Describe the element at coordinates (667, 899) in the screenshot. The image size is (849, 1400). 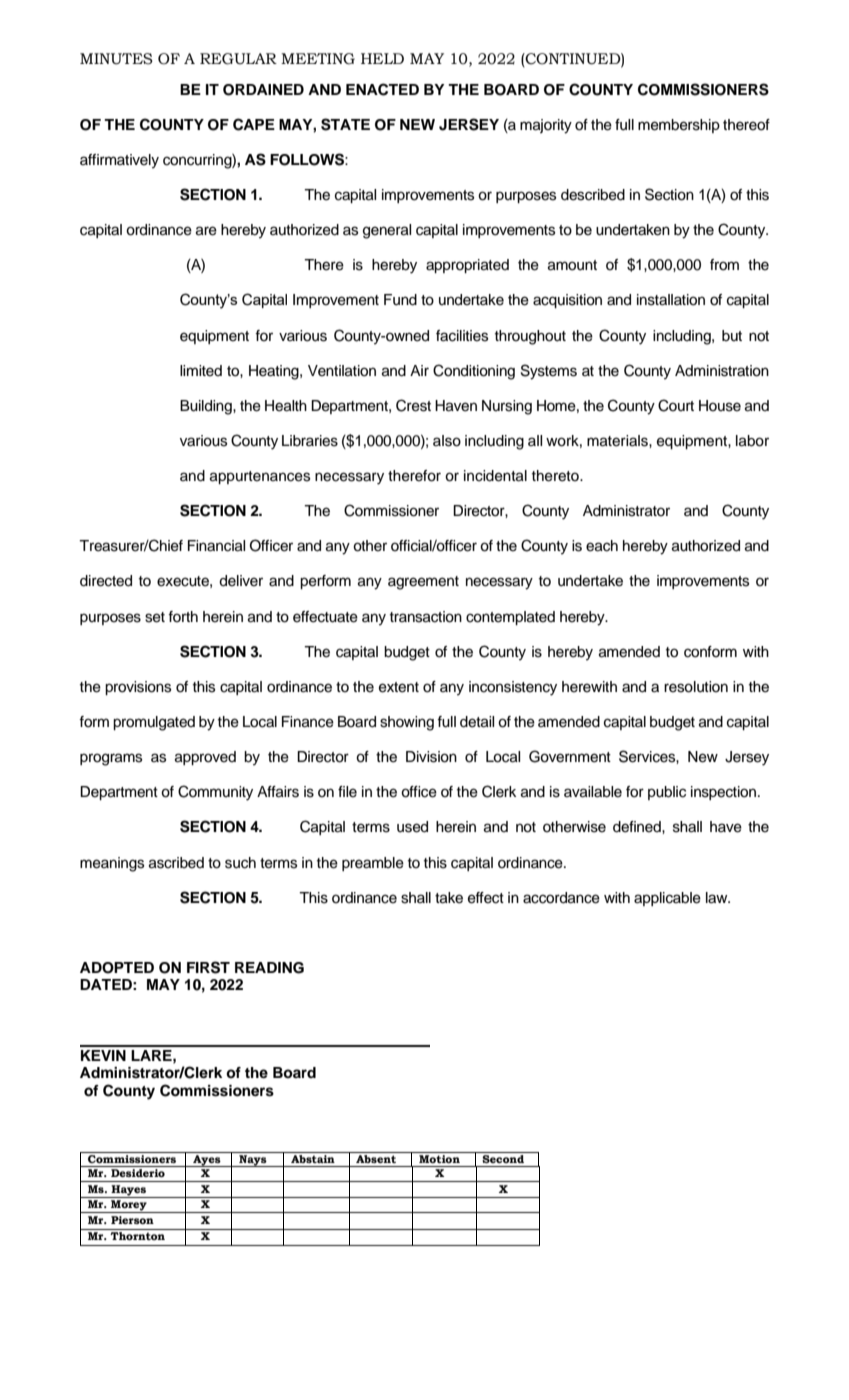
I see `applicable` at that location.
